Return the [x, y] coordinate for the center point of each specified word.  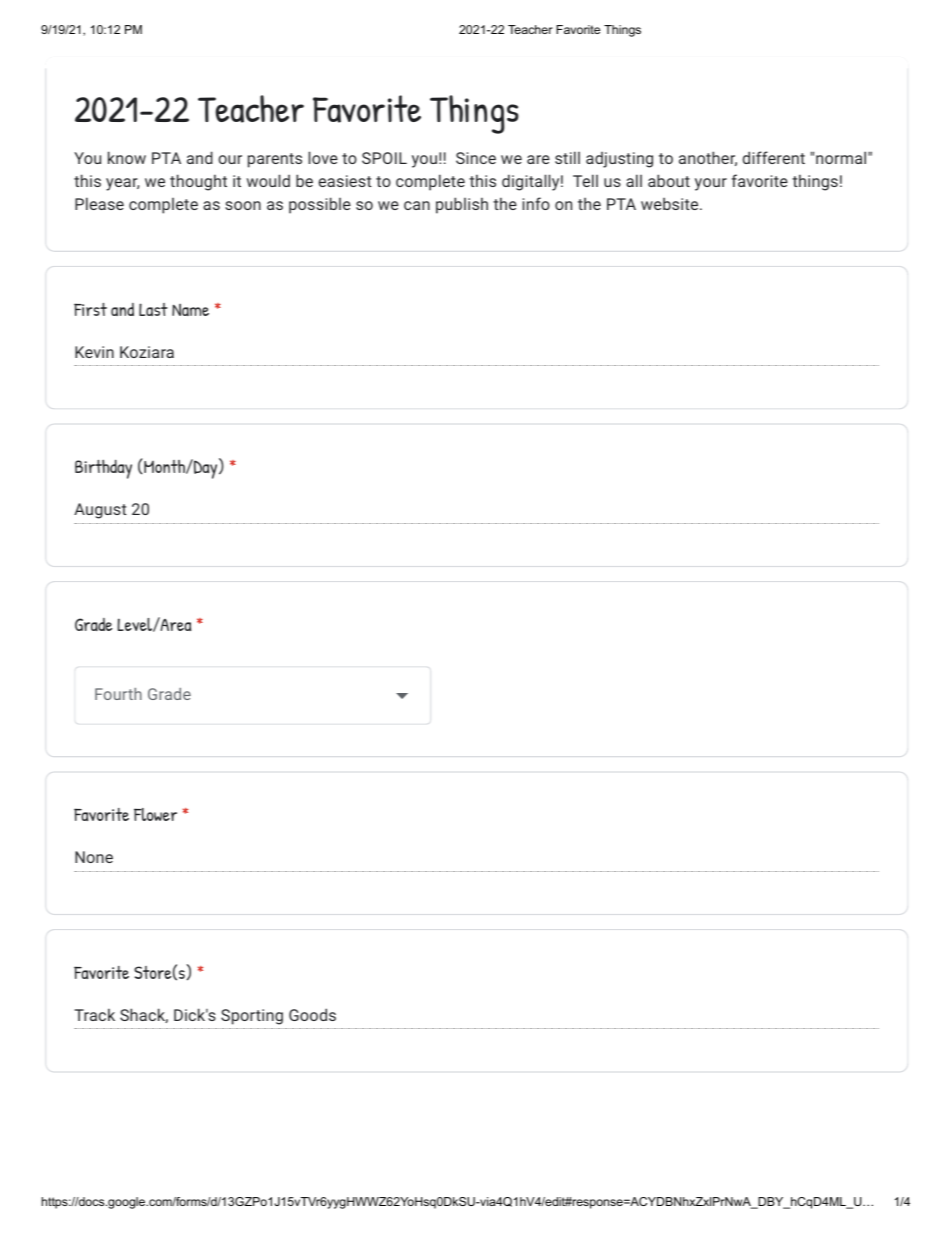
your [711, 184]
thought [198, 182]
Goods [312, 1014]
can [417, 205]
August [100, 511]
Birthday [103, 469]
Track [94, 1014]
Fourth [118, 694]
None [94, 857]
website [671, 203]
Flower [155, 814]
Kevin [94, 352]
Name [190, 310]
